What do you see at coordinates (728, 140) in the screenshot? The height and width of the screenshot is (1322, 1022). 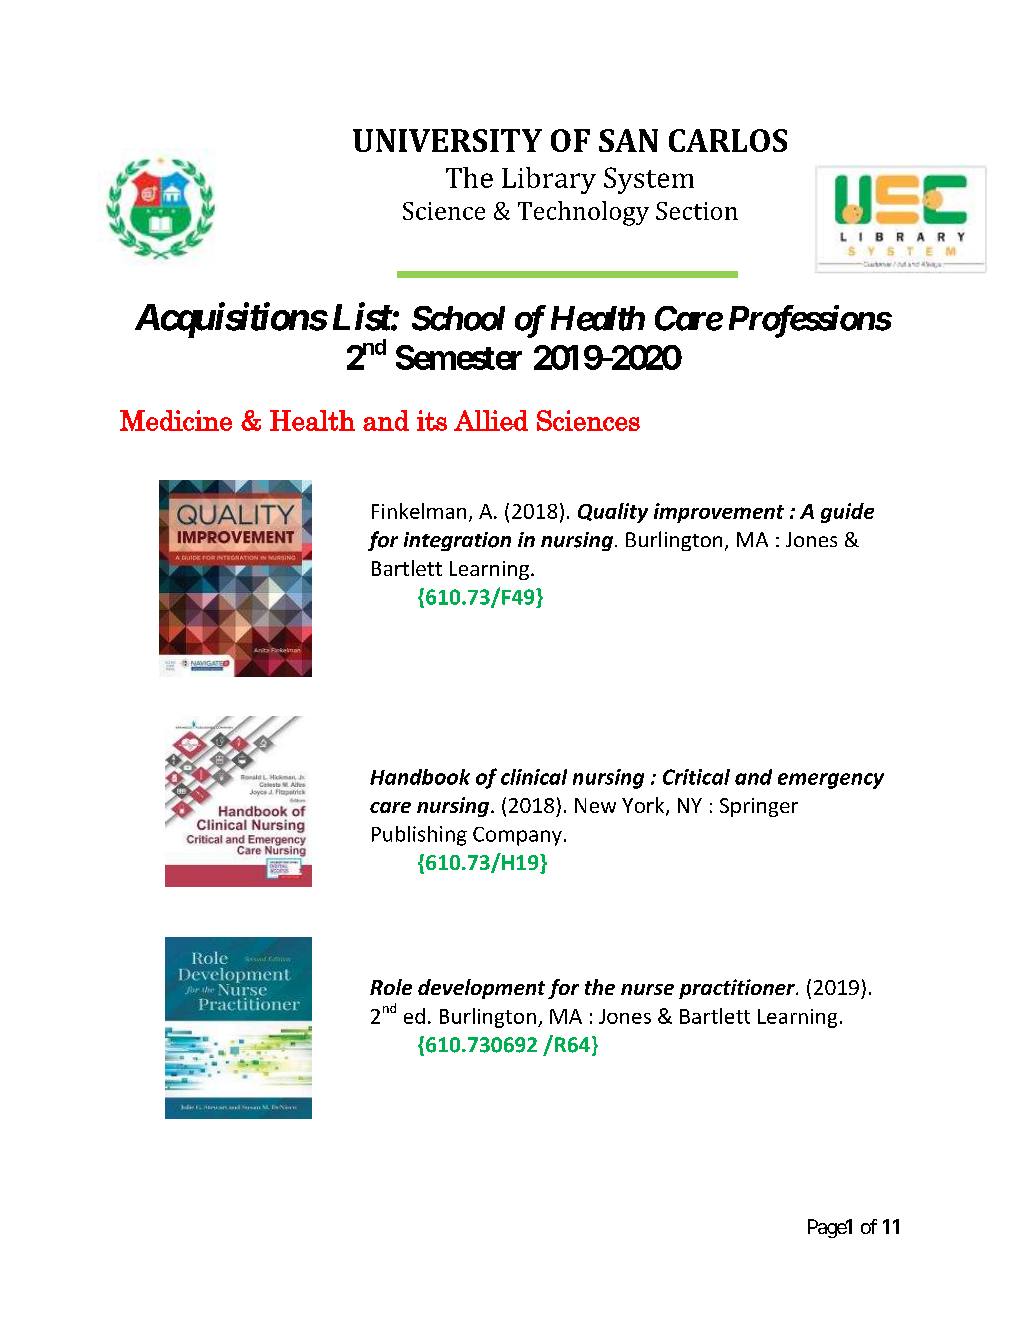 I see `CARLOS` at bounding box center [728, 140].
